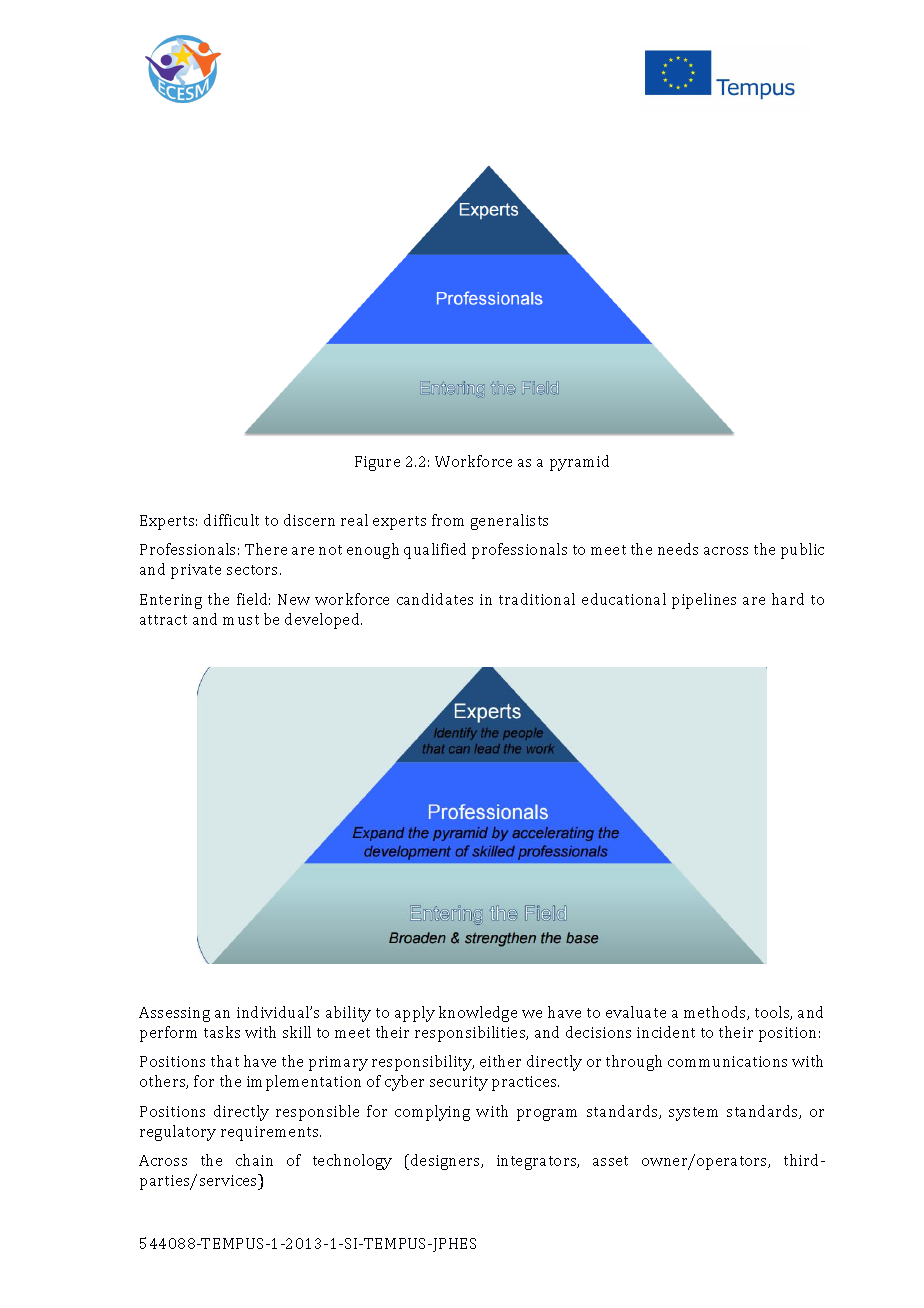 The height and width of the document is (1308, 924). What do you see at coordinates (704, 601) in the document?
I see `pipelines` at bounding box center [704, 601].
